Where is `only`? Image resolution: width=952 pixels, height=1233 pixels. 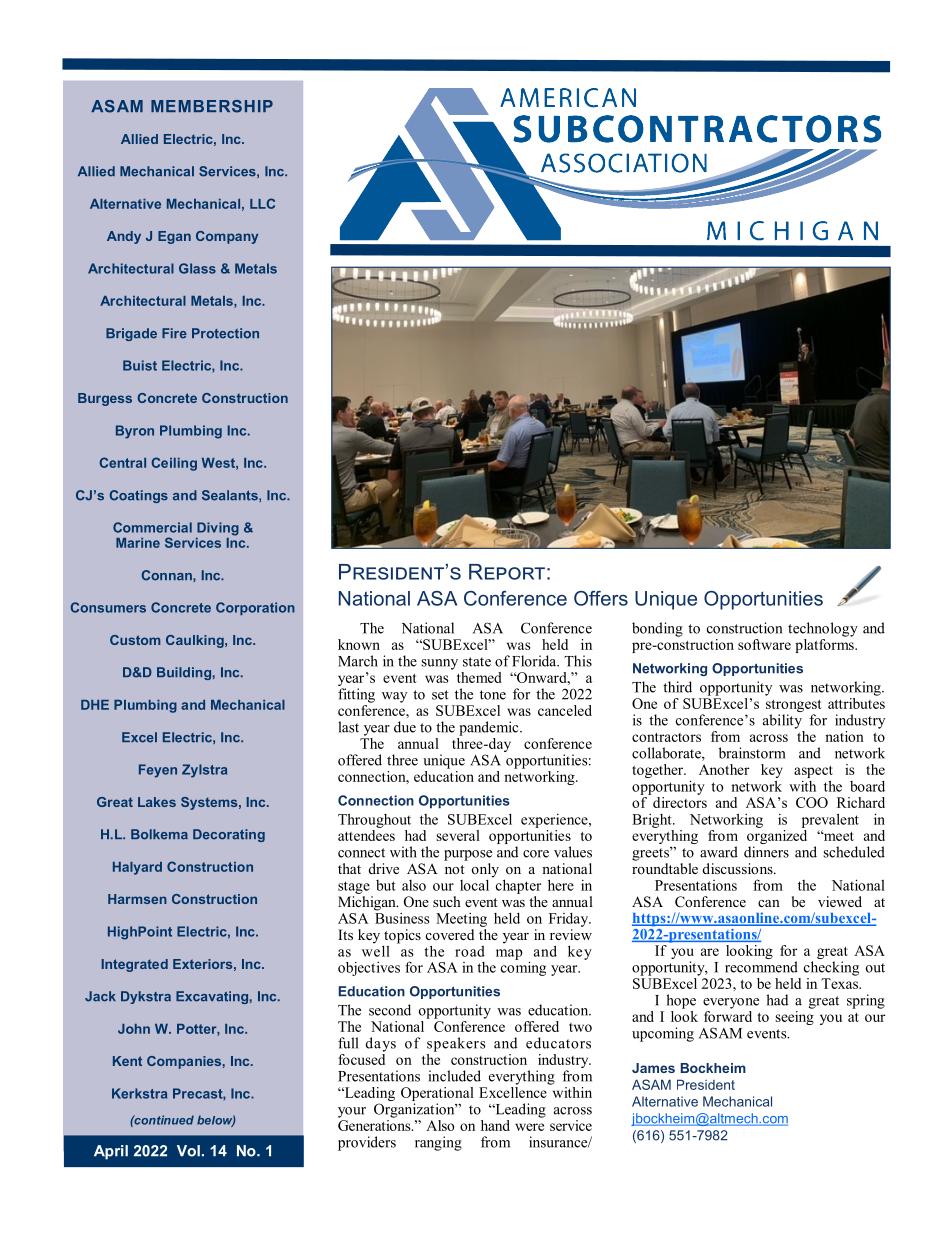 only is located at coordinates (485, 871).
